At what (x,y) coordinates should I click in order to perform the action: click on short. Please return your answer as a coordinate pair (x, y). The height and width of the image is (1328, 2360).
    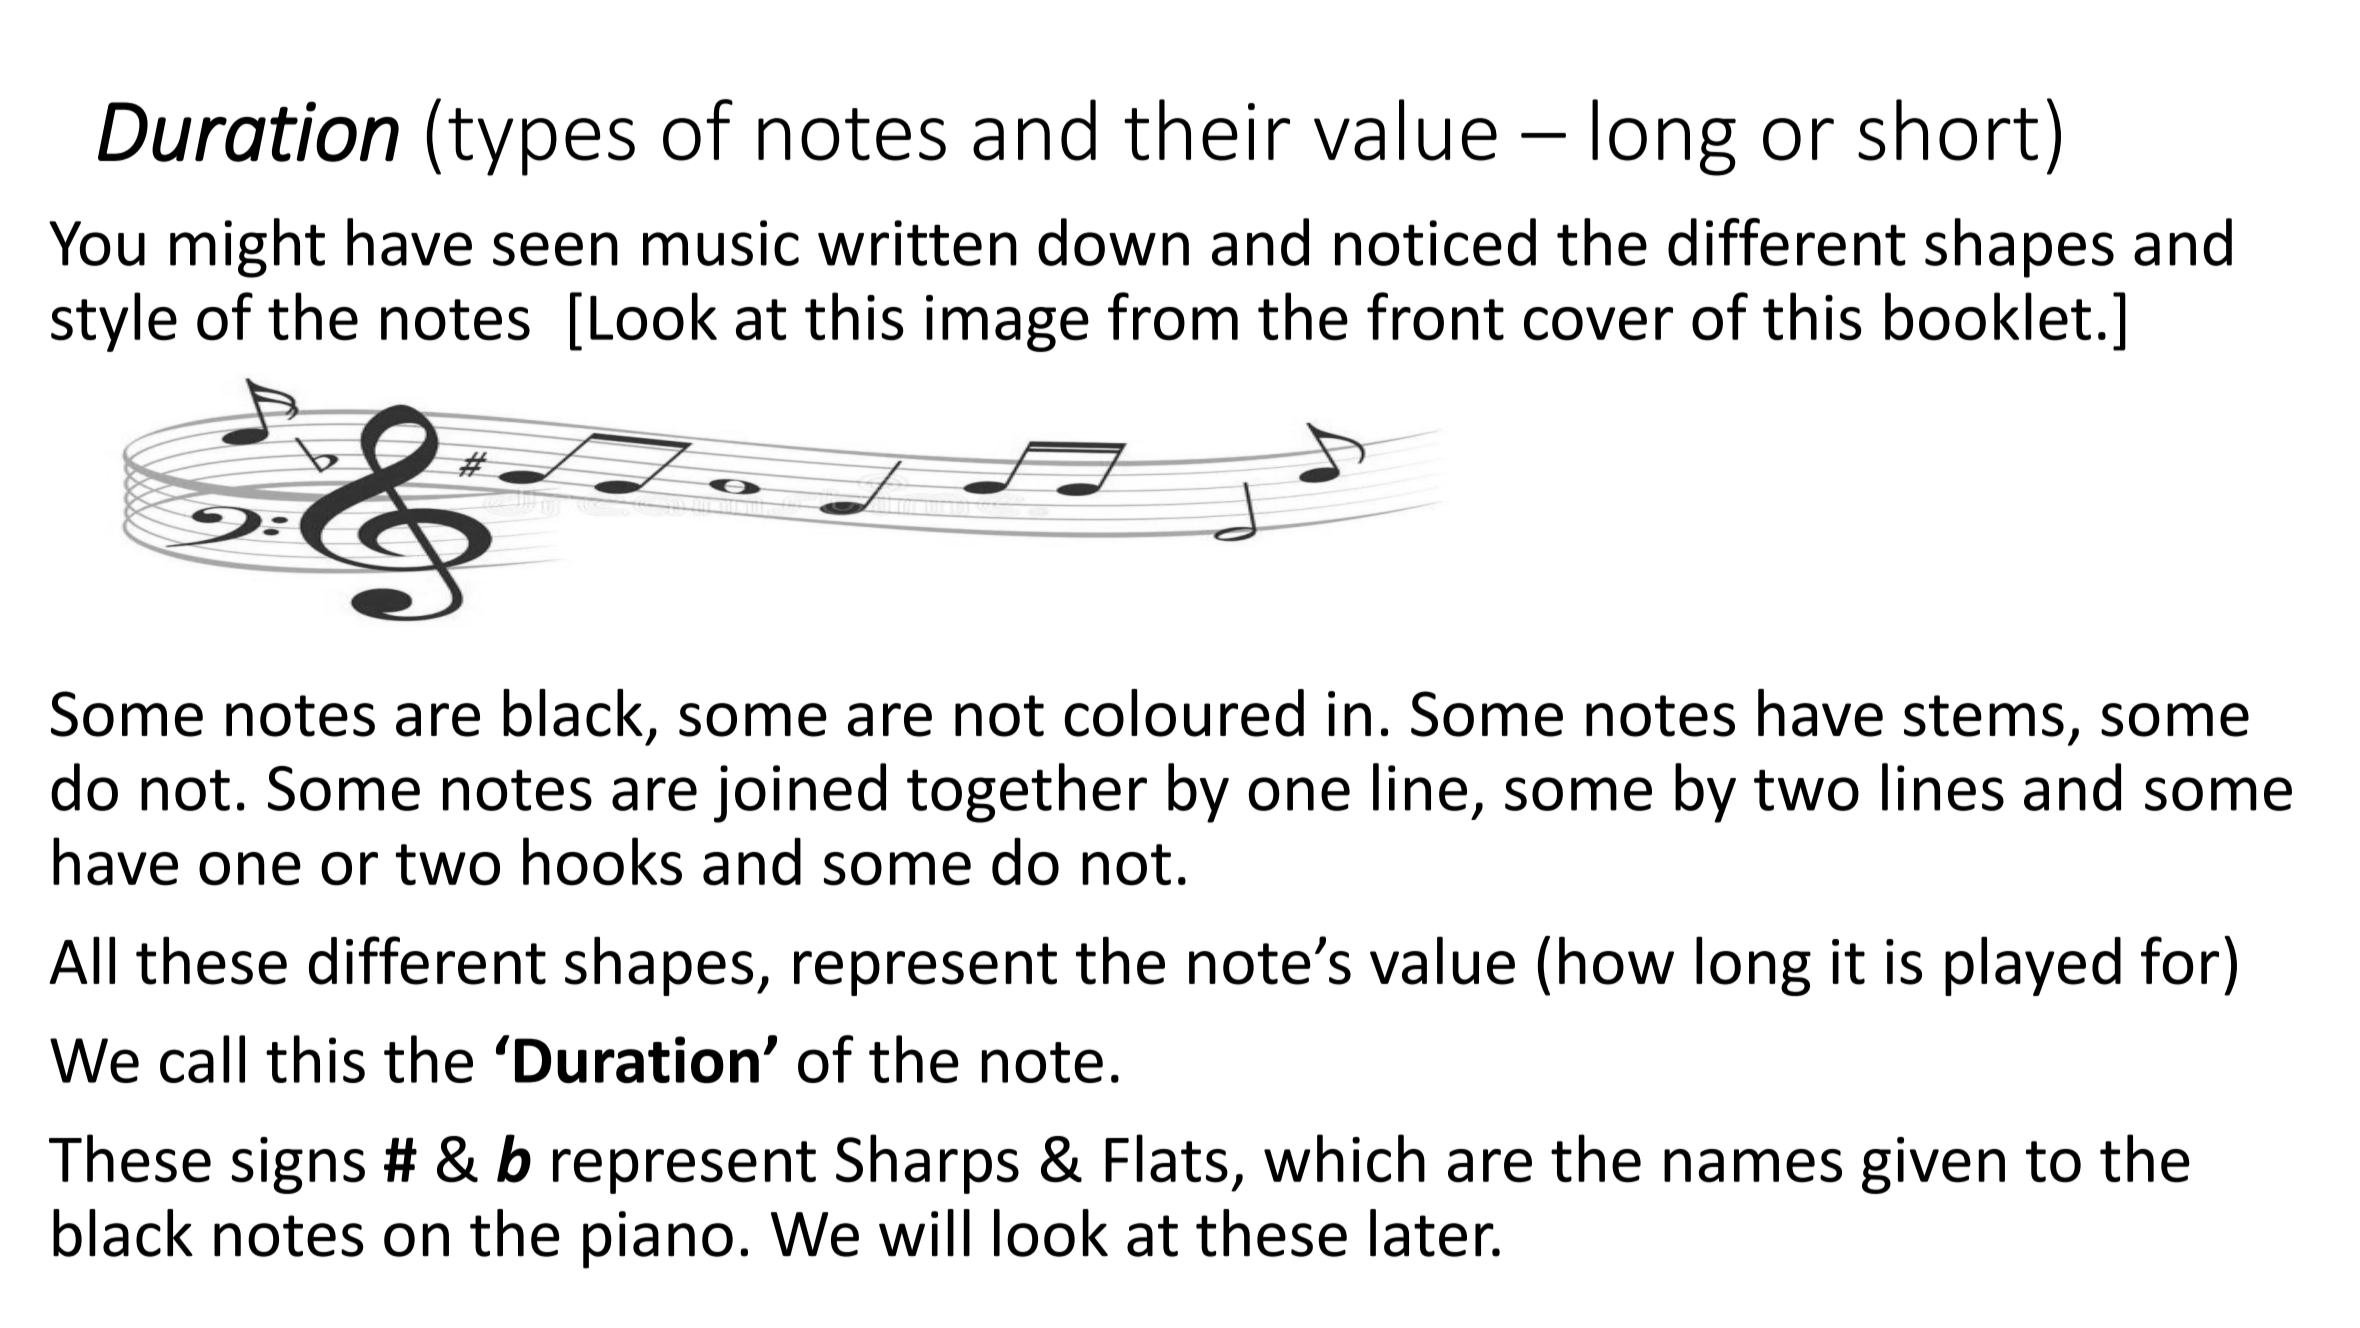
    Looking at the image, I should click on (1948, 130).
